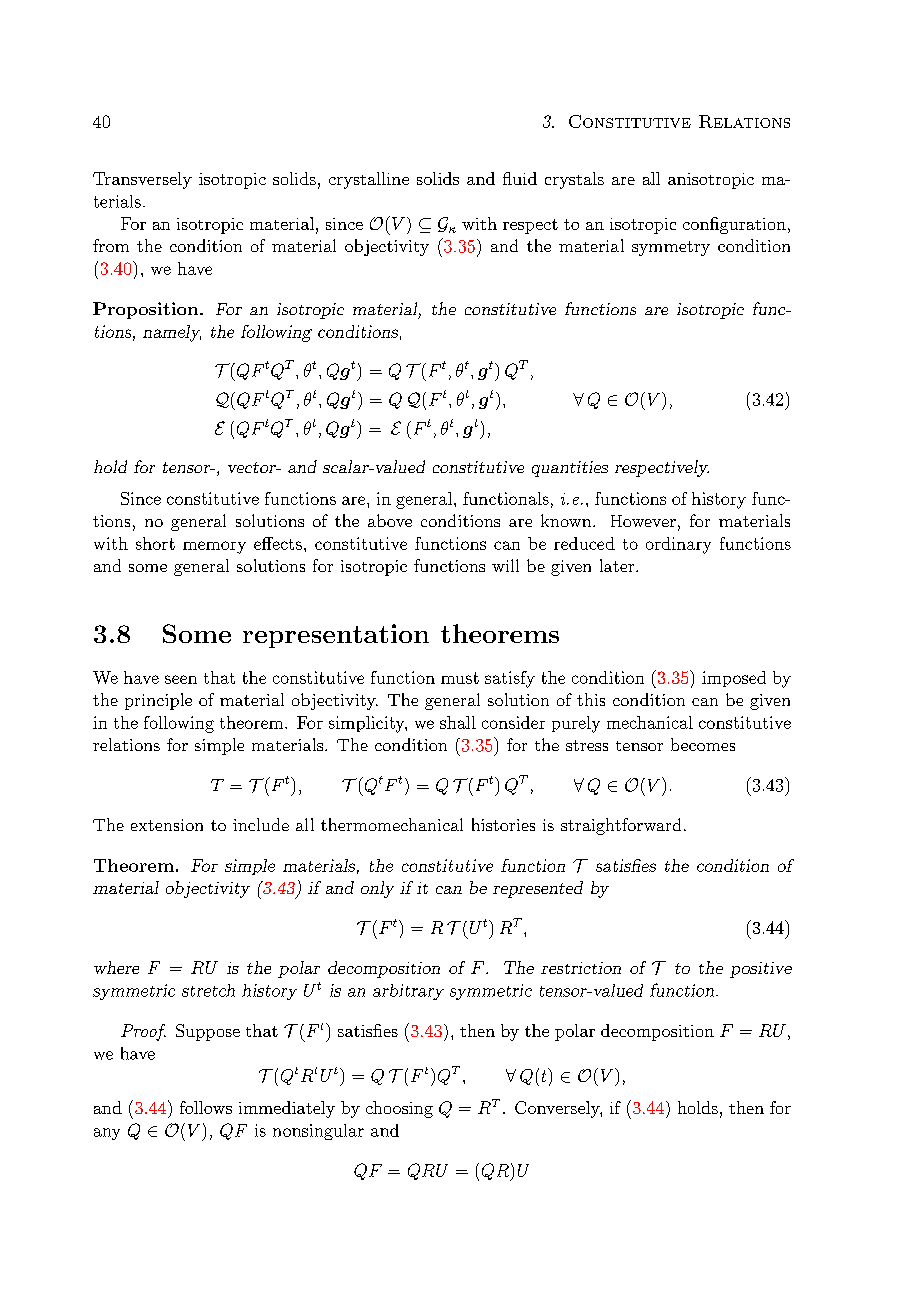  I want to click on positive, so click(761, 970).
